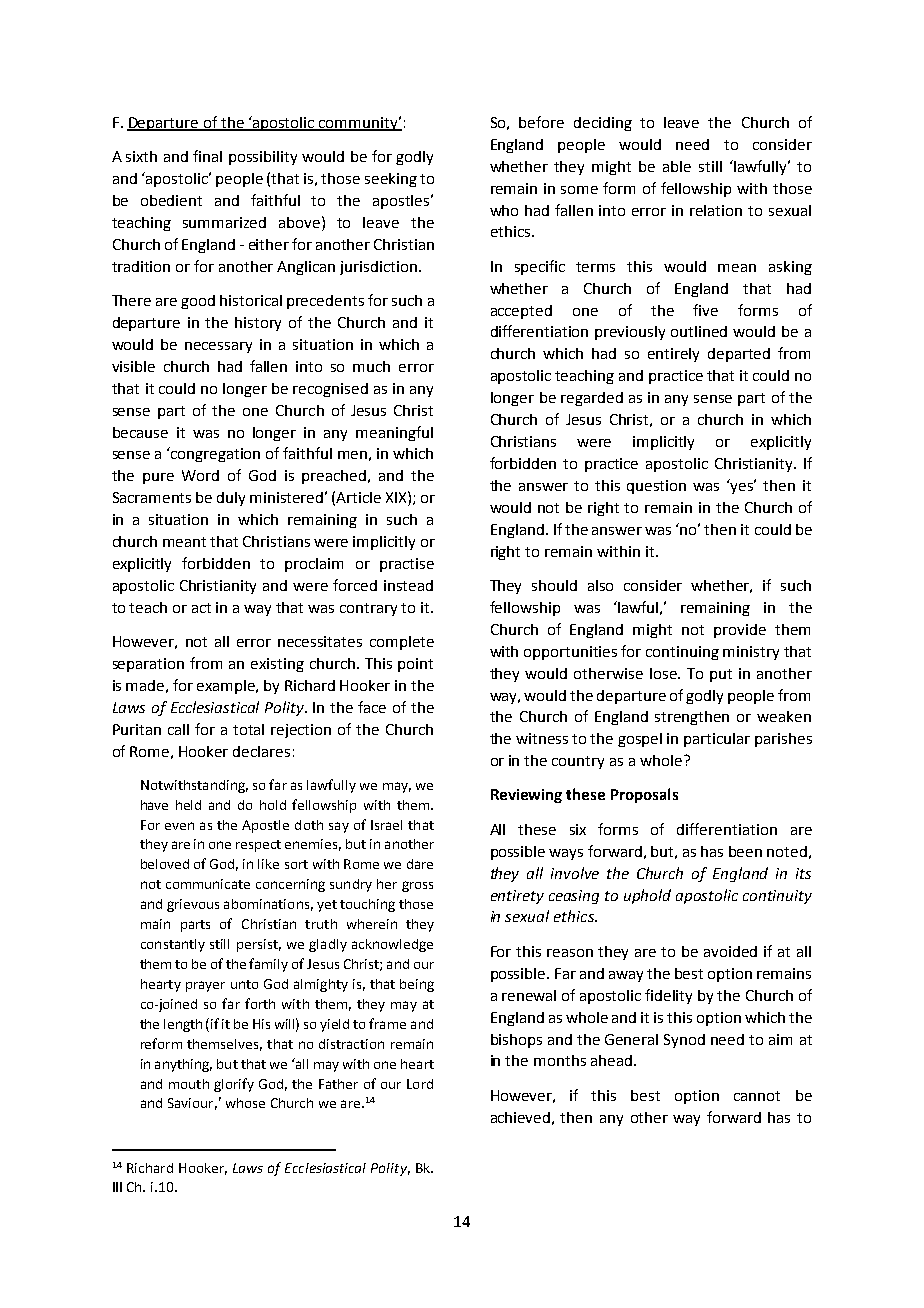 This screenshot has height=1308, width=924. Describe the element at coordinates (420, 864) in the screenshot. I see `dare` at that location.
